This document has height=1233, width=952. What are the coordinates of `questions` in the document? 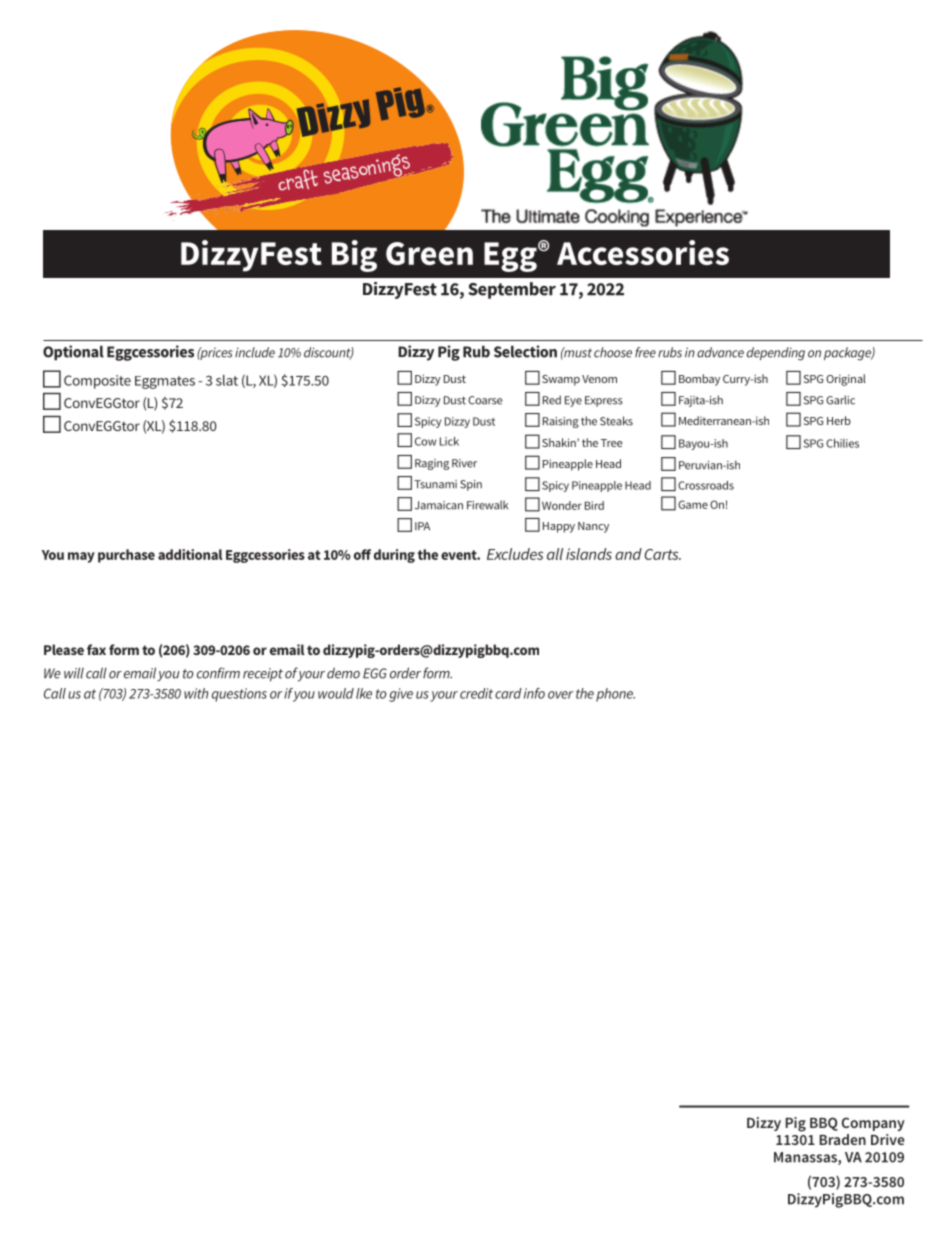 It's located at (239, 695).
